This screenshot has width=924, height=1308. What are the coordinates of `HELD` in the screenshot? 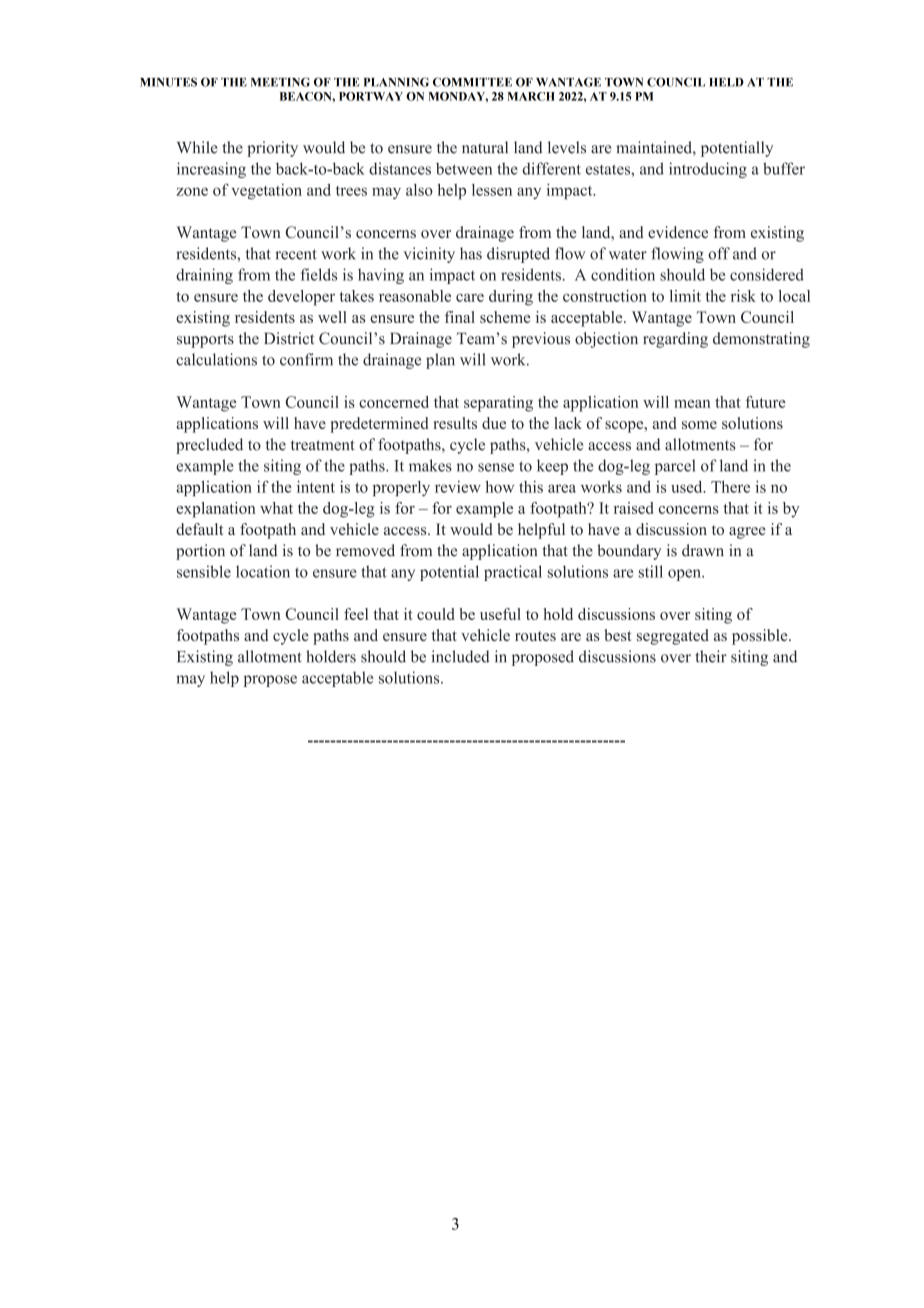 It's located at (726, 82).
